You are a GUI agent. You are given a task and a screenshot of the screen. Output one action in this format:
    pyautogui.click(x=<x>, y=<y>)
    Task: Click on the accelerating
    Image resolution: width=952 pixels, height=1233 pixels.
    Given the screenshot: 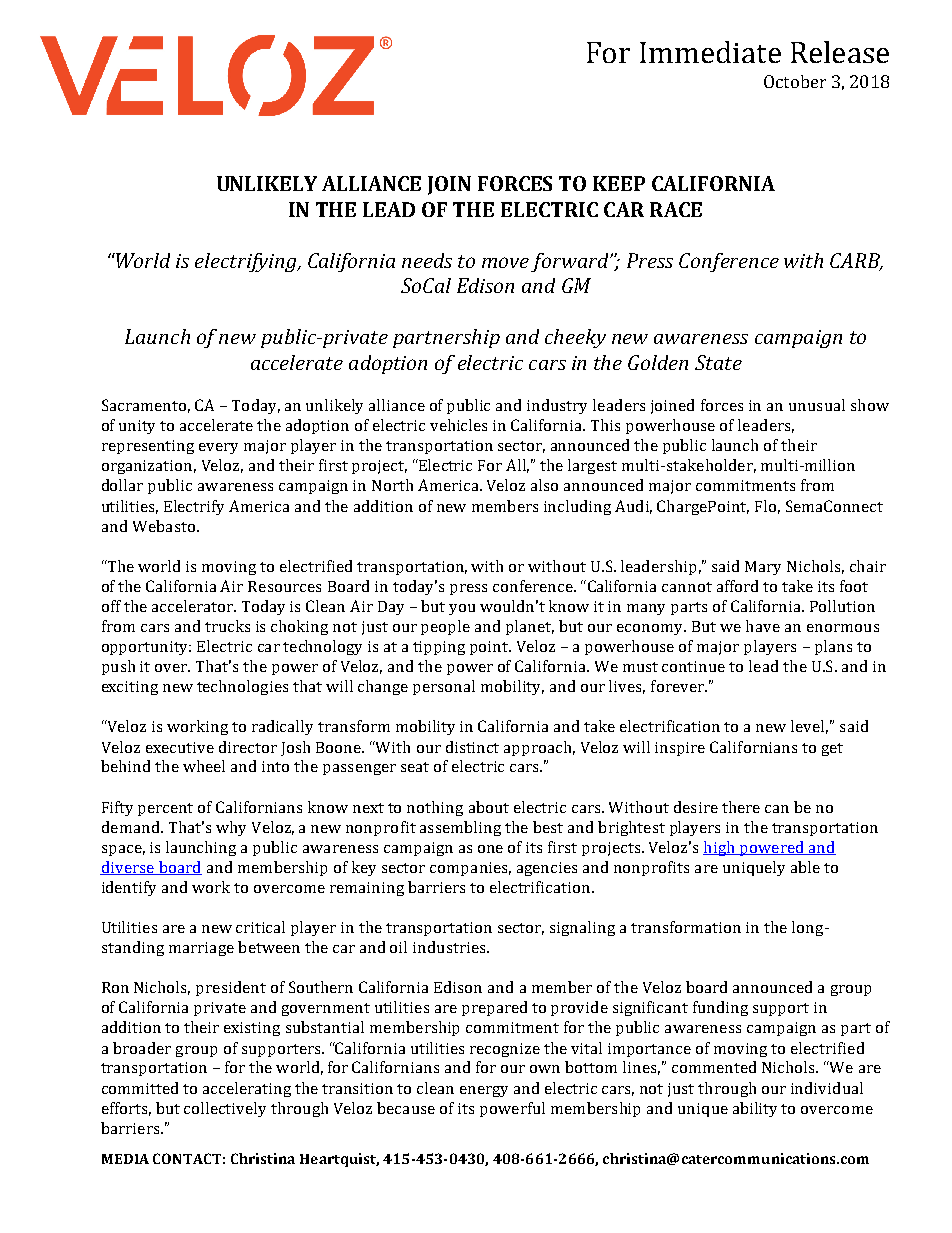 What is the action you would take?
    pyautogui.click(x=247, y=1089)
